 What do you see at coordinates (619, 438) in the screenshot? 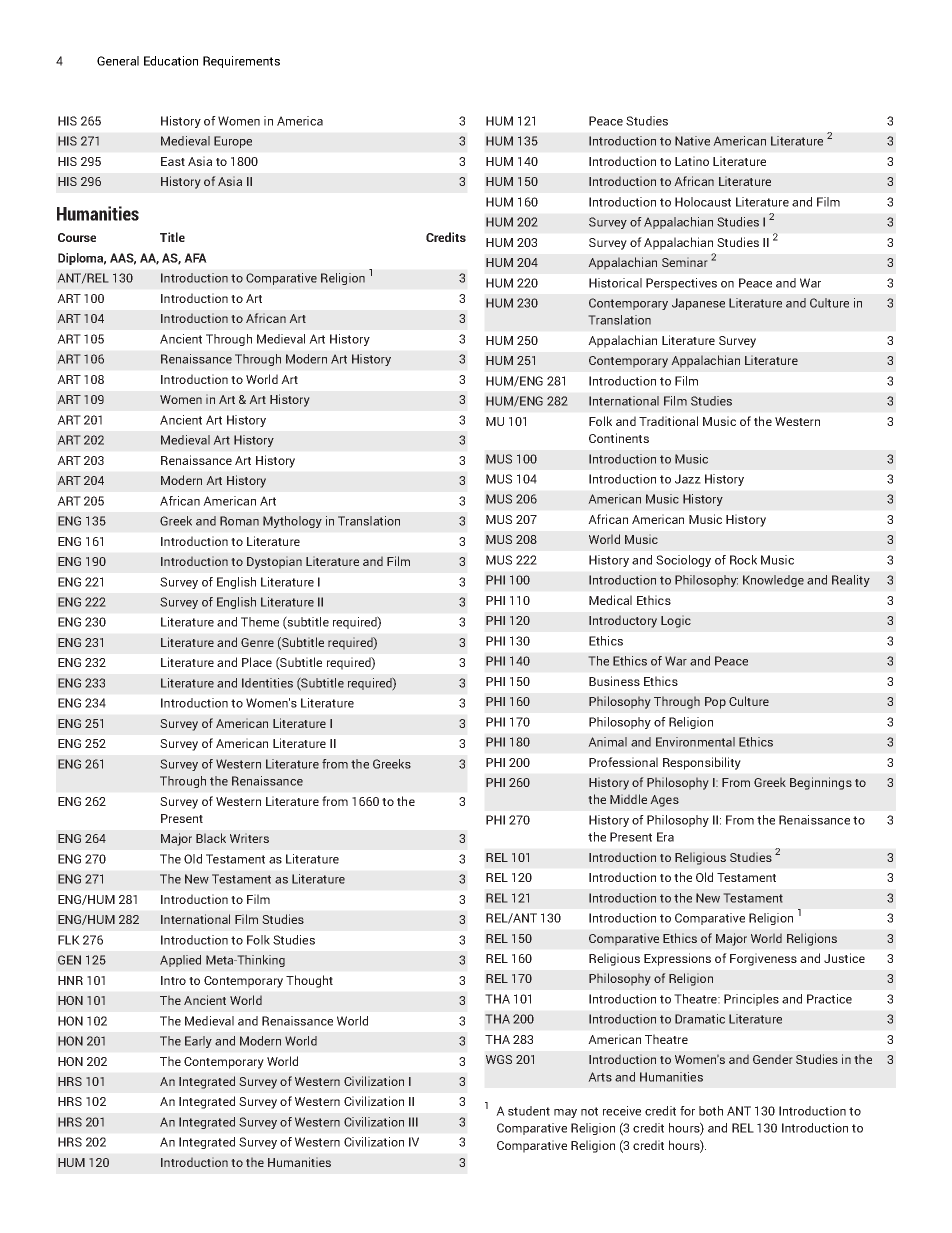
I see `Continents` at bounding box center [619, 438].
